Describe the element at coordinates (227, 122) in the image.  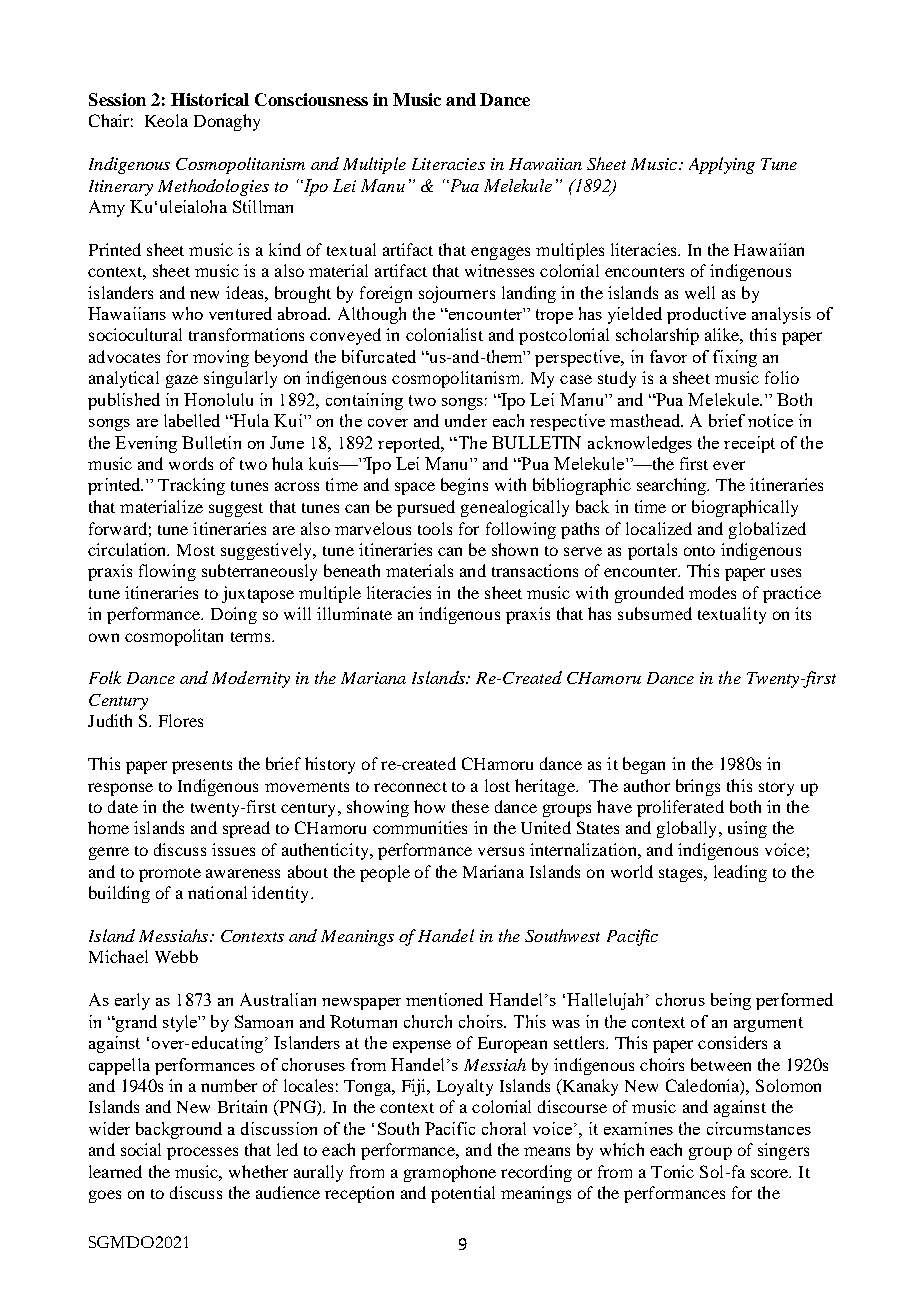
I see `Donaghy` at that location.
